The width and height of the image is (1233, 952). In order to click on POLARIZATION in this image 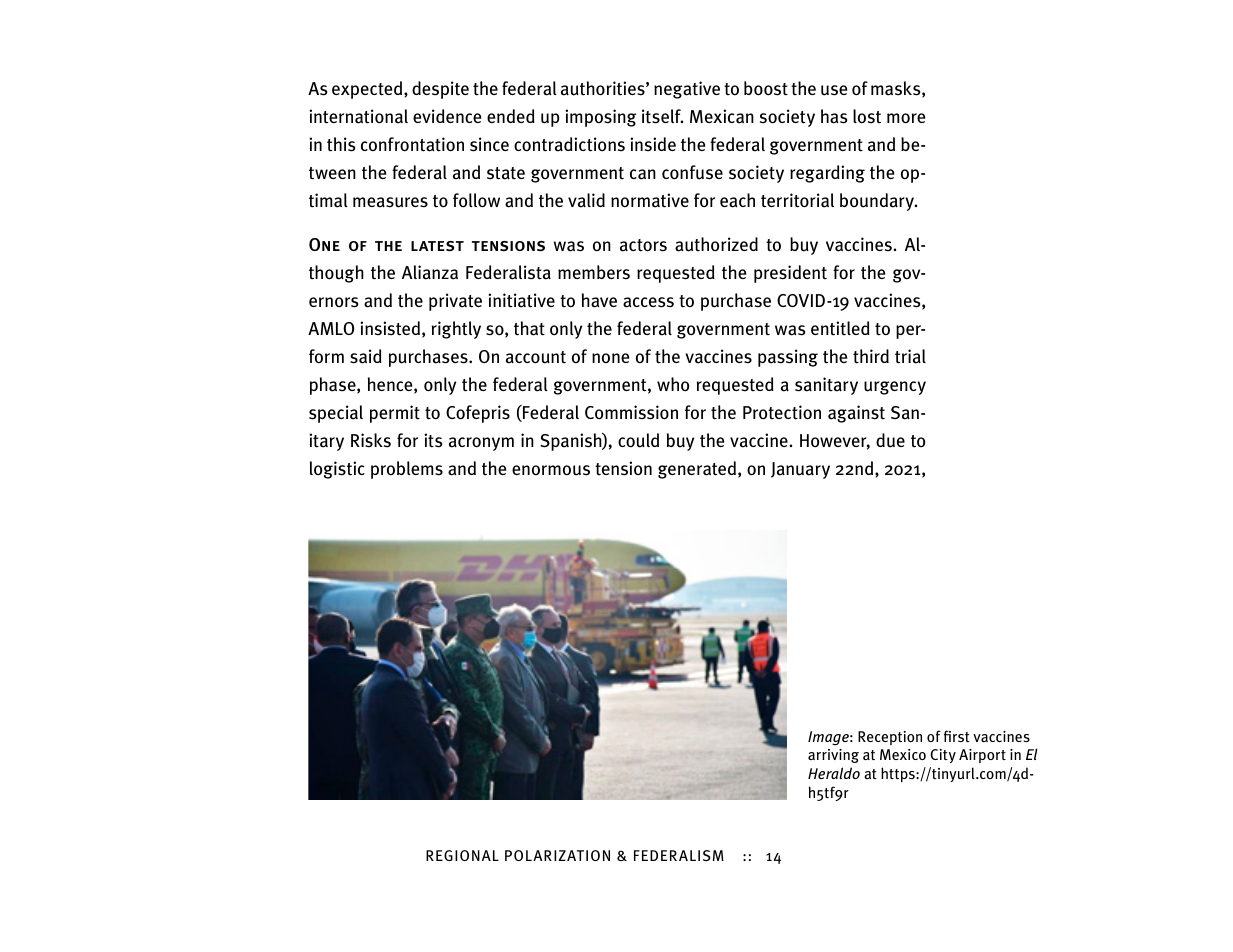, I will do `click(557, 855)`.
